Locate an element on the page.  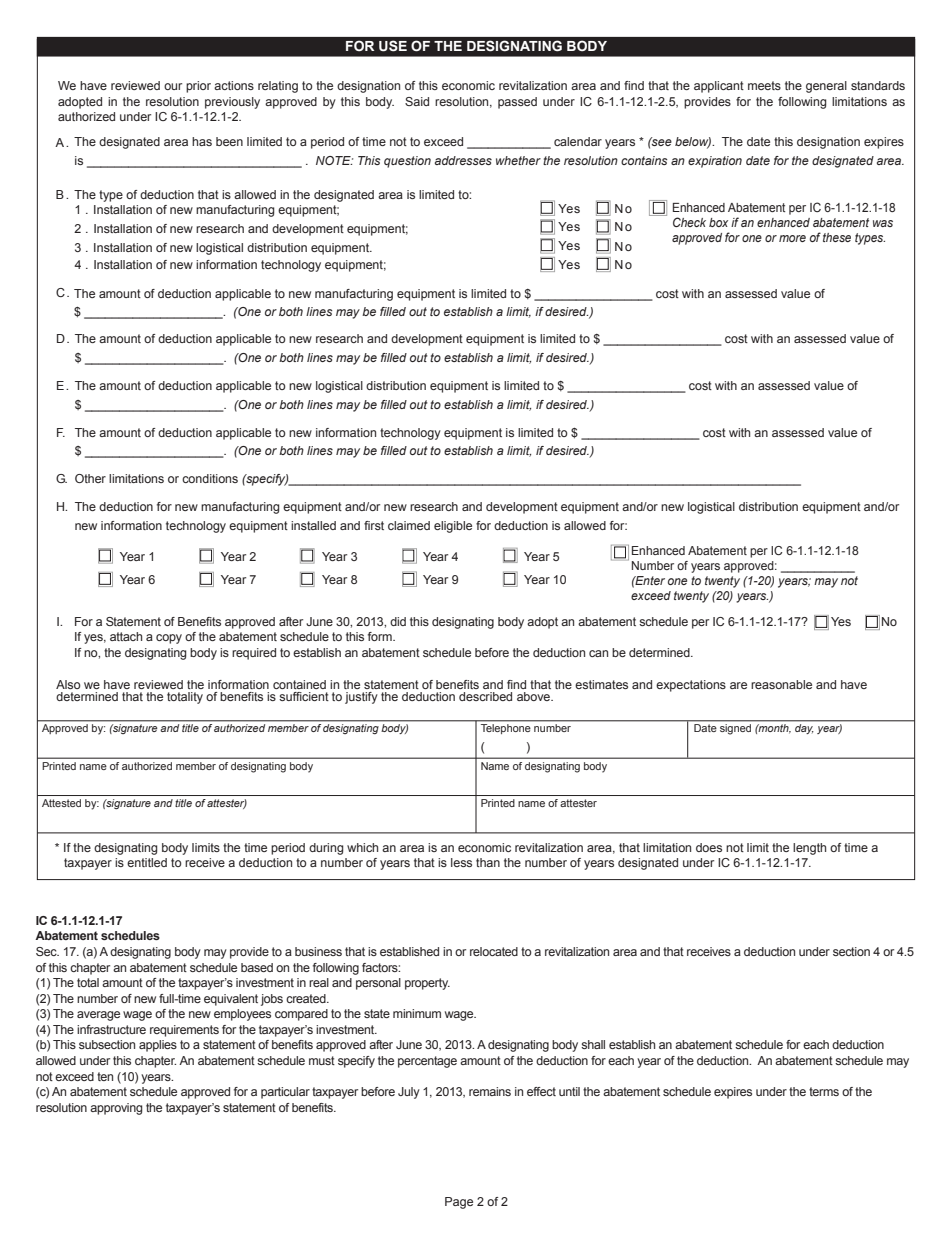
approving is located at coordinates (116, 1109).
